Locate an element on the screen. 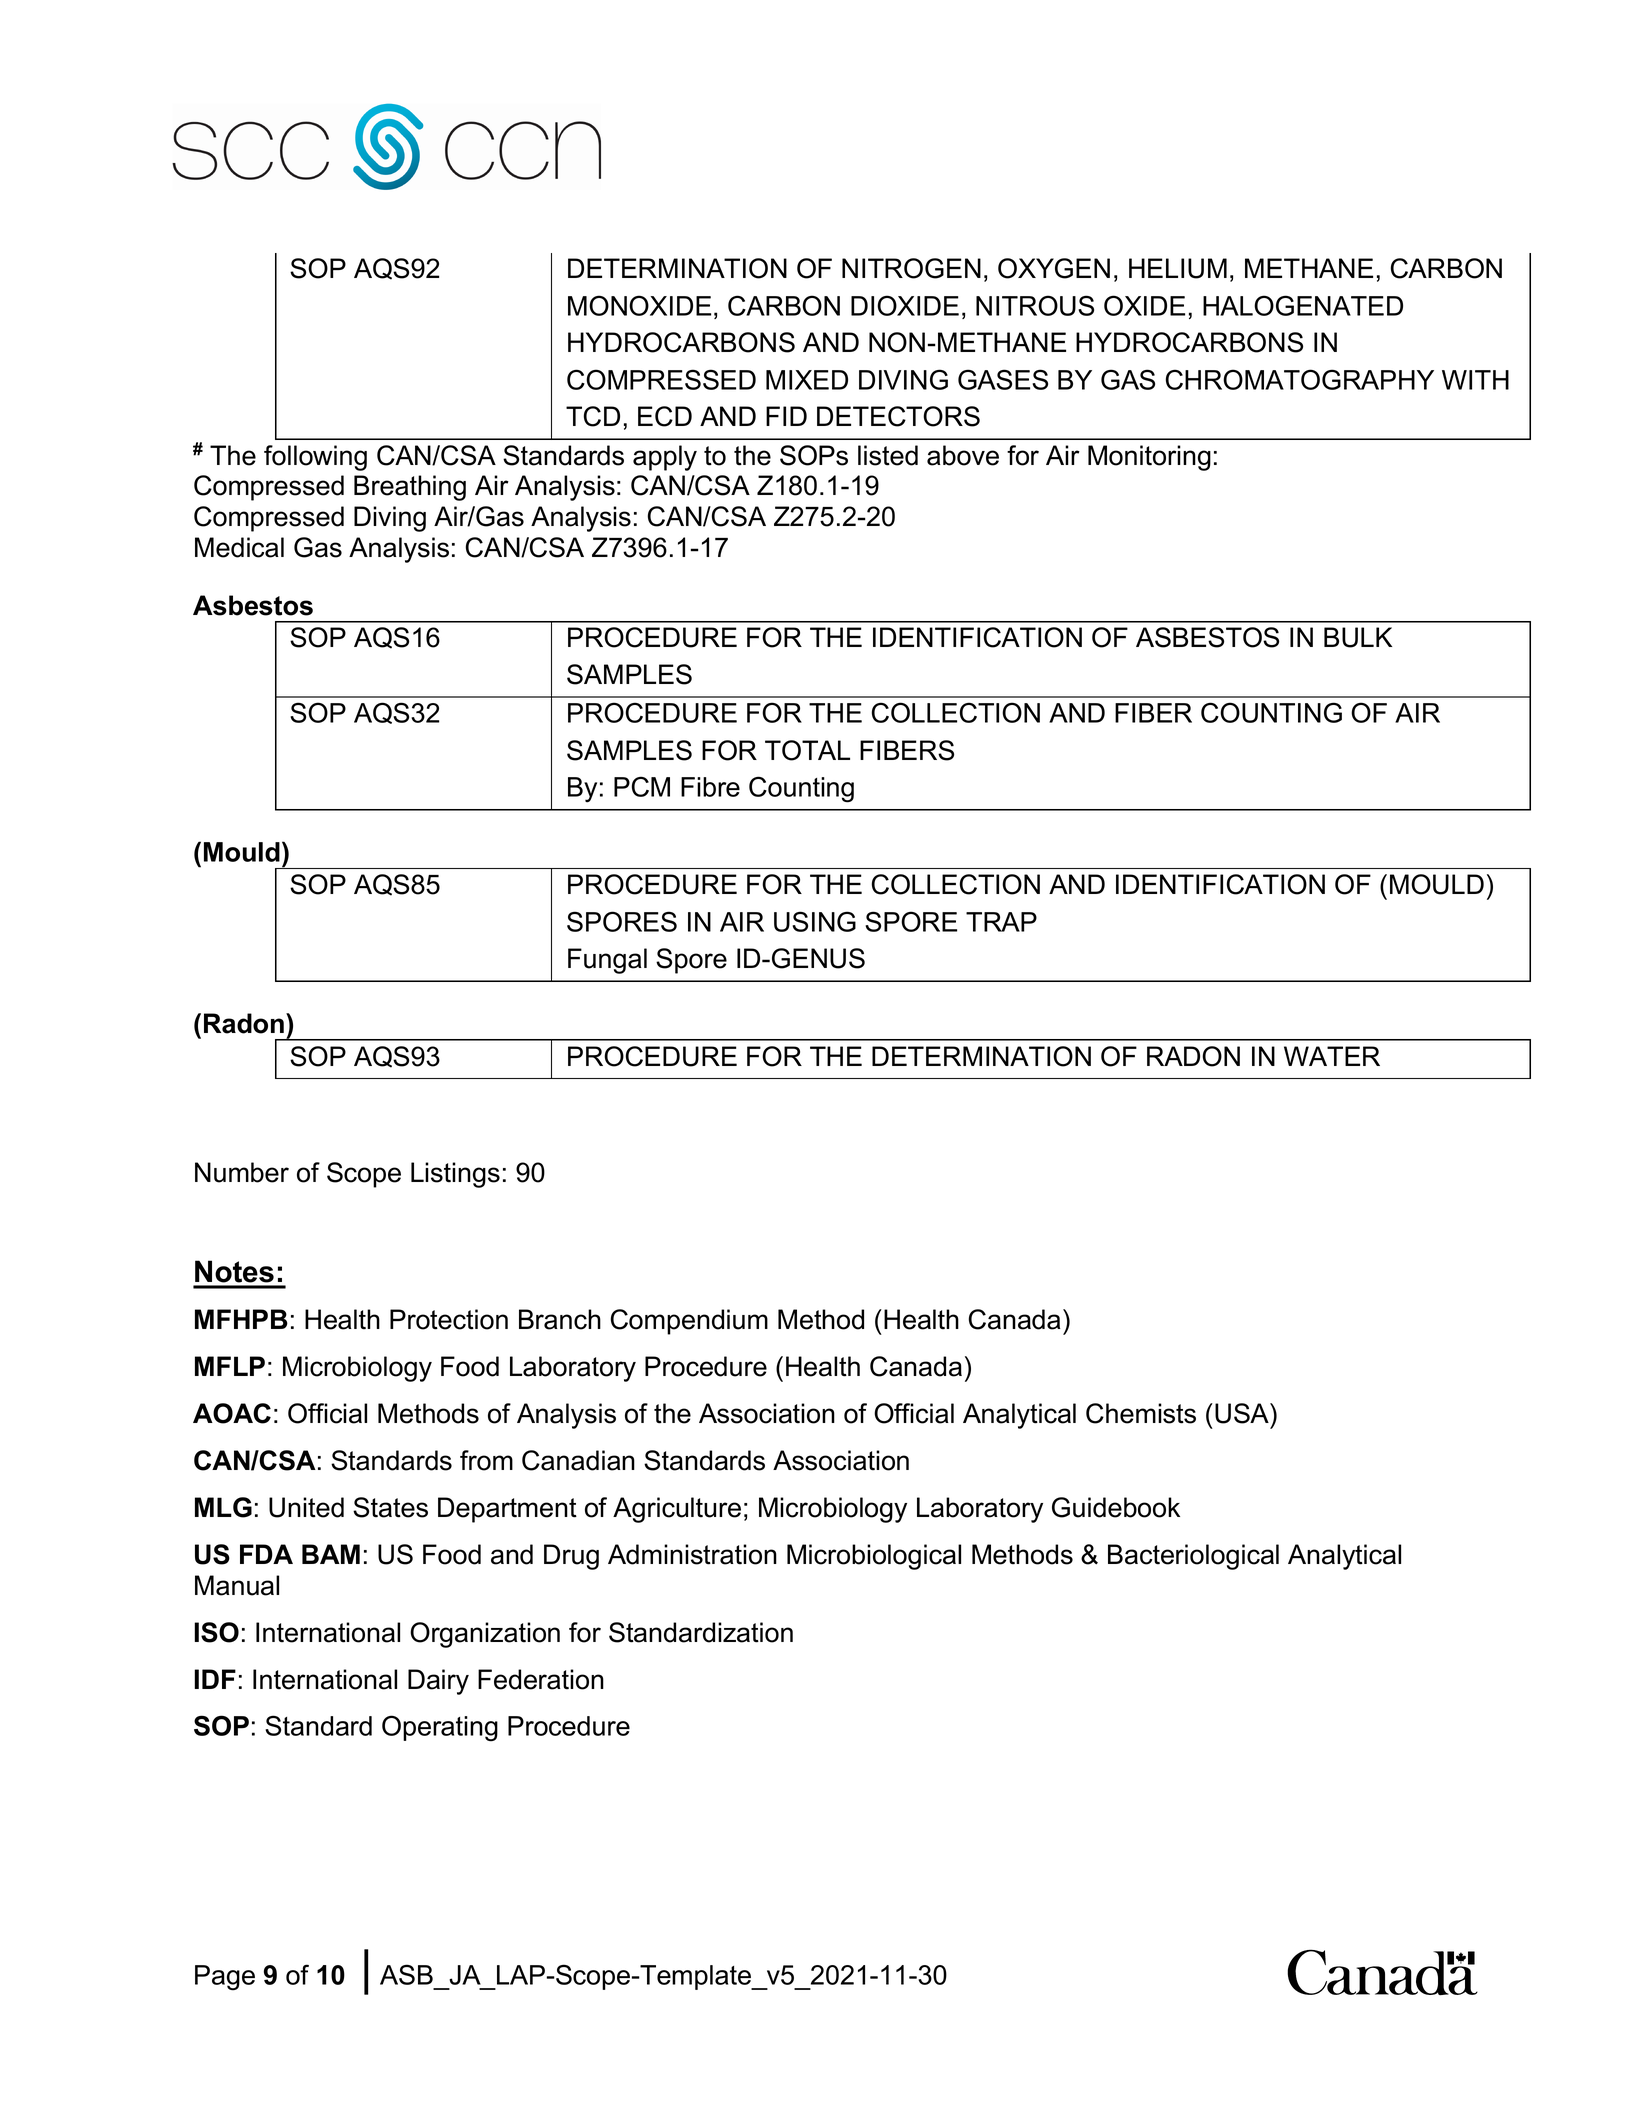  HALOGENATED is located at coordinates (1303, 305).
